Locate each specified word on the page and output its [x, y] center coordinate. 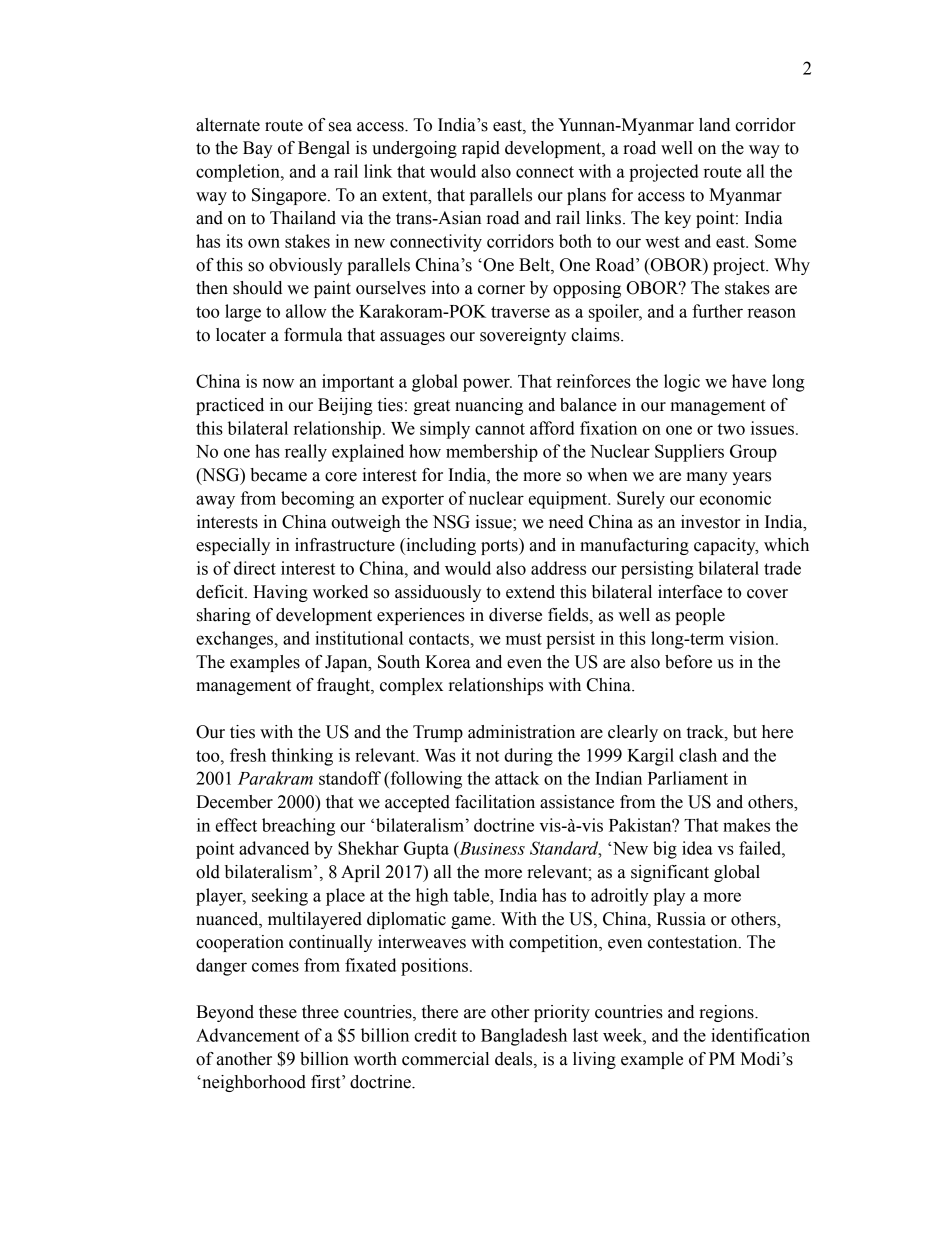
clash [698, 755]
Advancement [248, 1035]
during [528, 757]
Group [753, 453]
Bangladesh [524, 1037]
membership [492, 453]
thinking [302, 757]
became [278, 475]
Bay [258, 149]
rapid [481, 149]
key [678, 219]
